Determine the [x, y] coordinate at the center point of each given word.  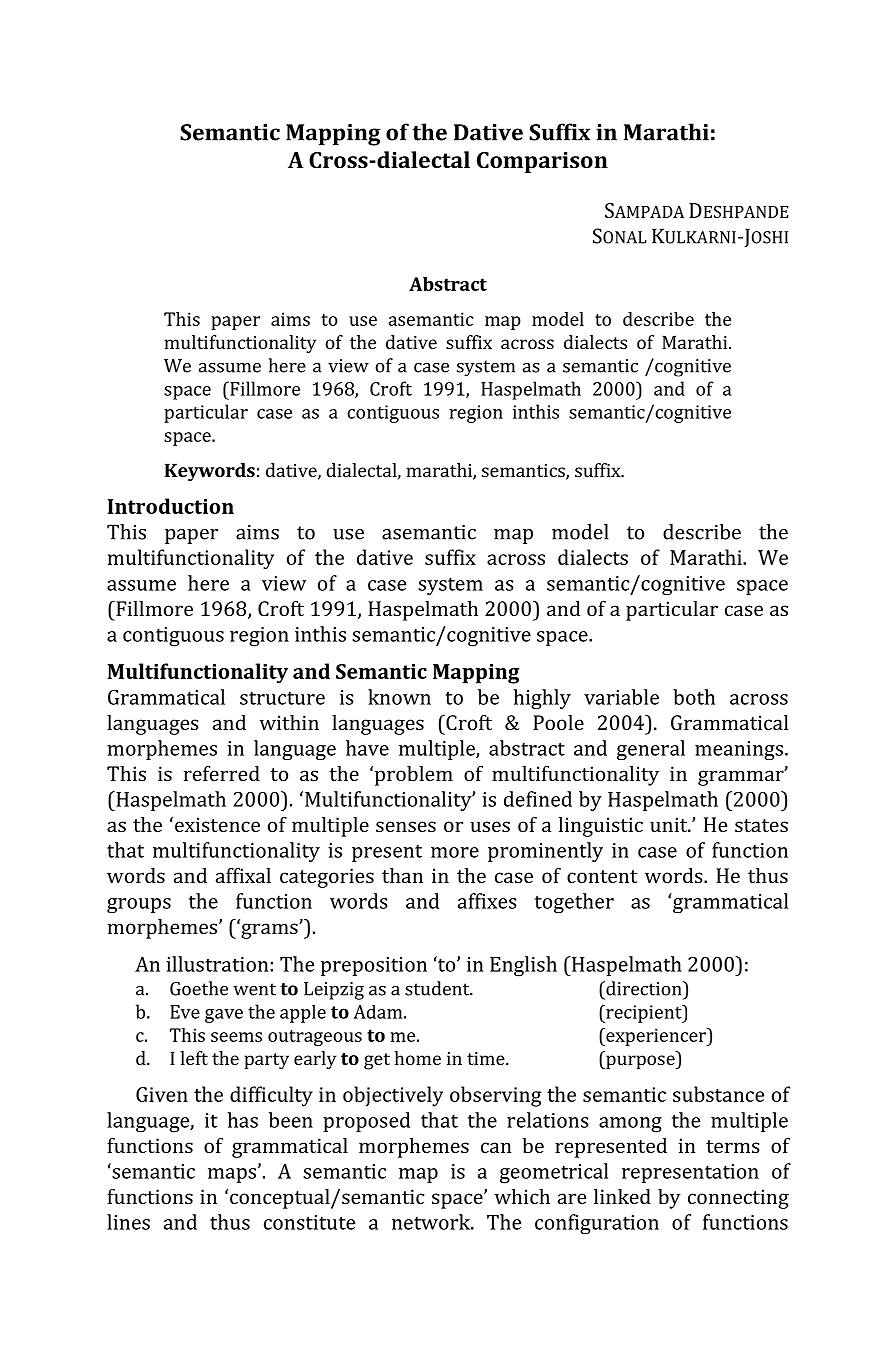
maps [232, 1175]
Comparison [542, 162]
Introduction [171, 506]
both [694, 697]
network [432, 1222]
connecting [738, 1199]
